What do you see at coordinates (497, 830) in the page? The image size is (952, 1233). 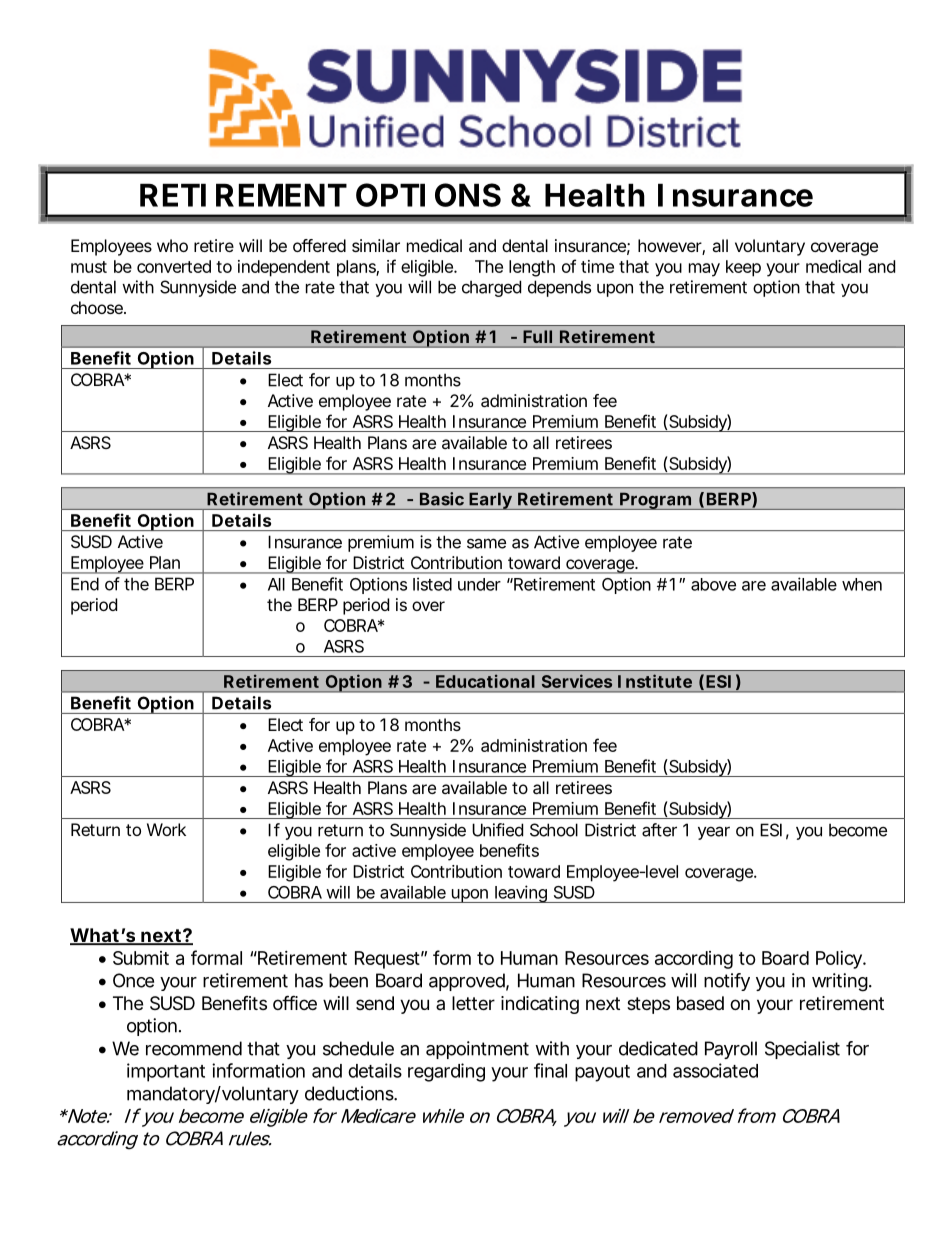 I see `Unified` at bounding box center [497, 830].
